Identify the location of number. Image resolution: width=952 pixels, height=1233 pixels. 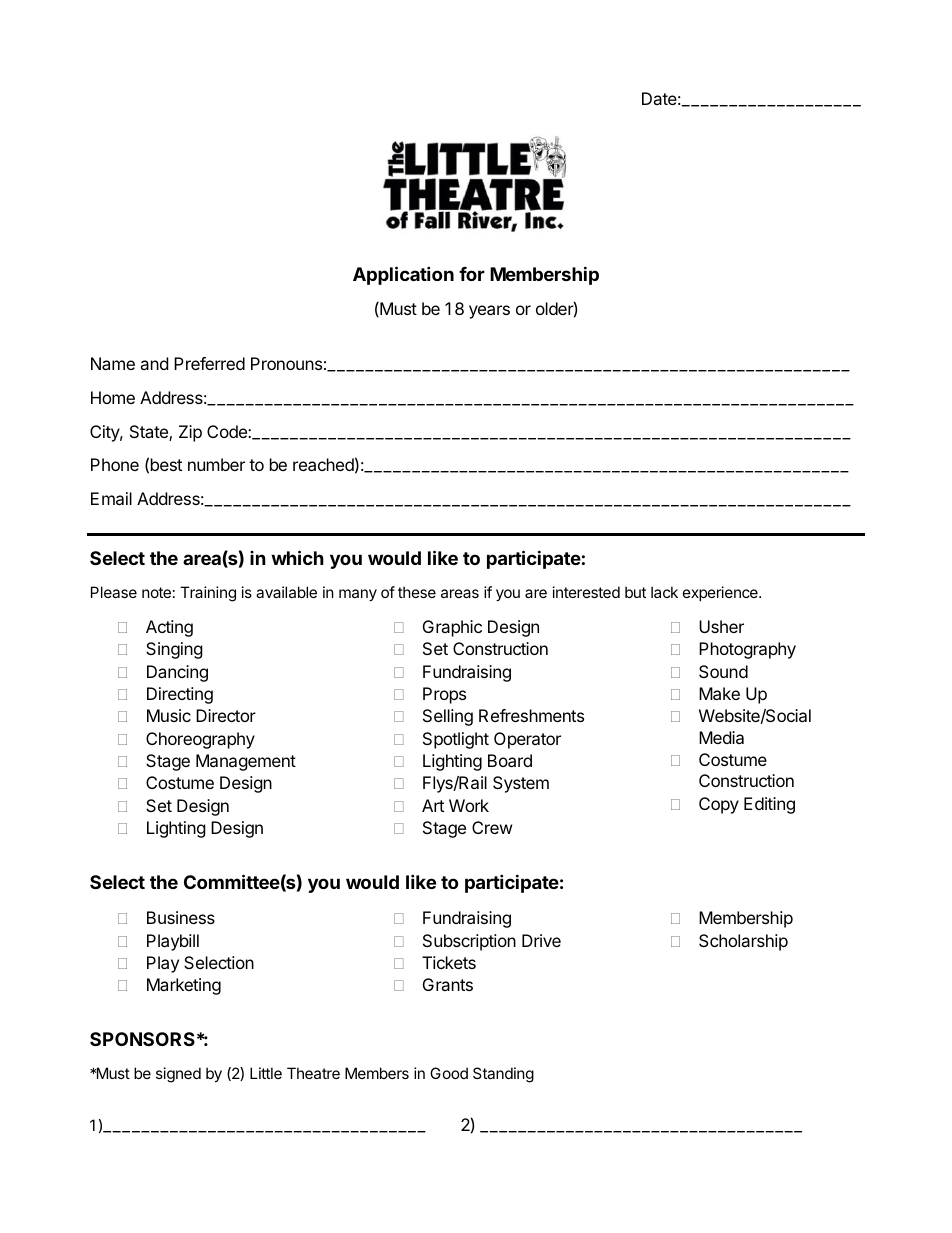
(216, 464).
